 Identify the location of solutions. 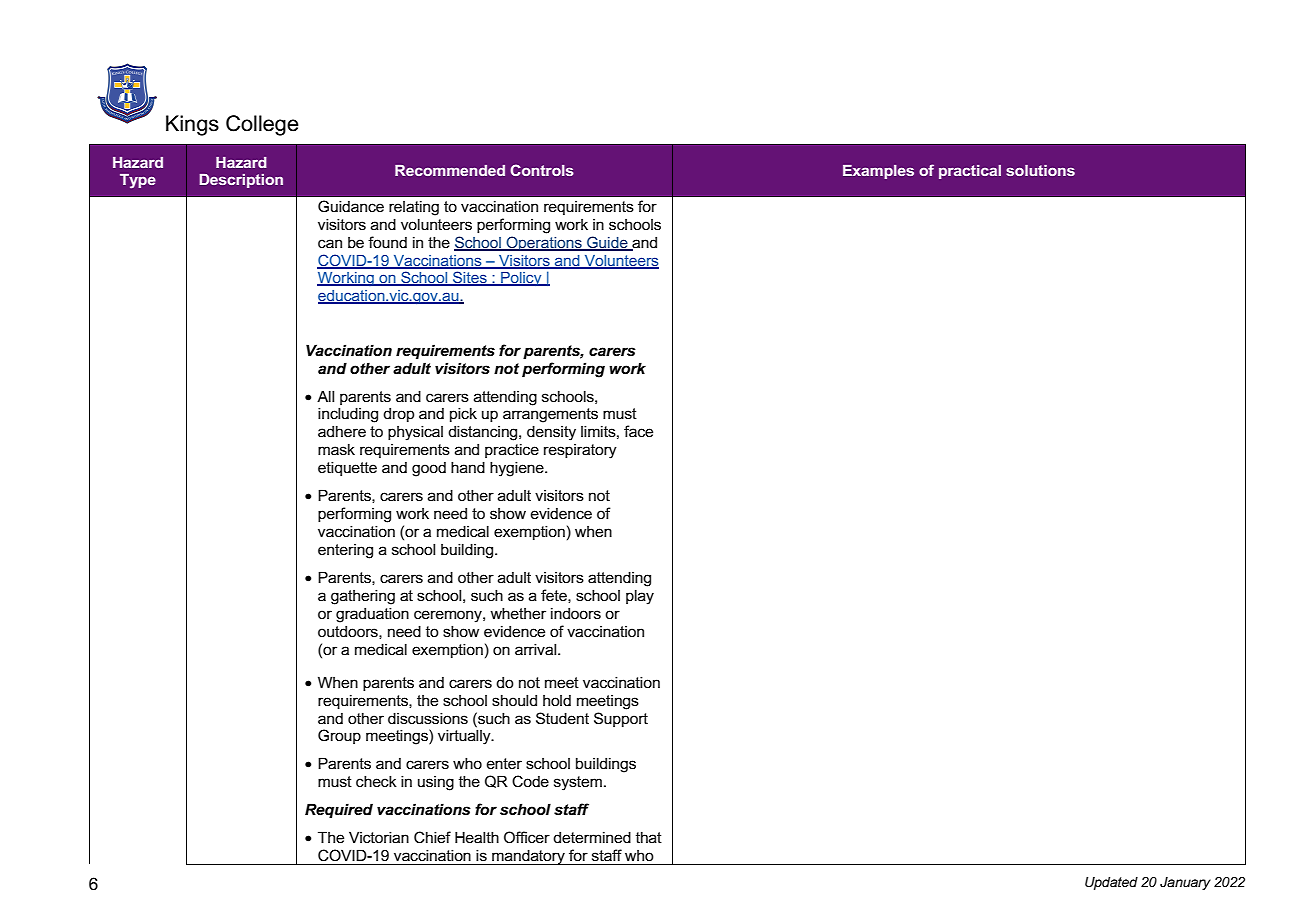
(1040, 170).
